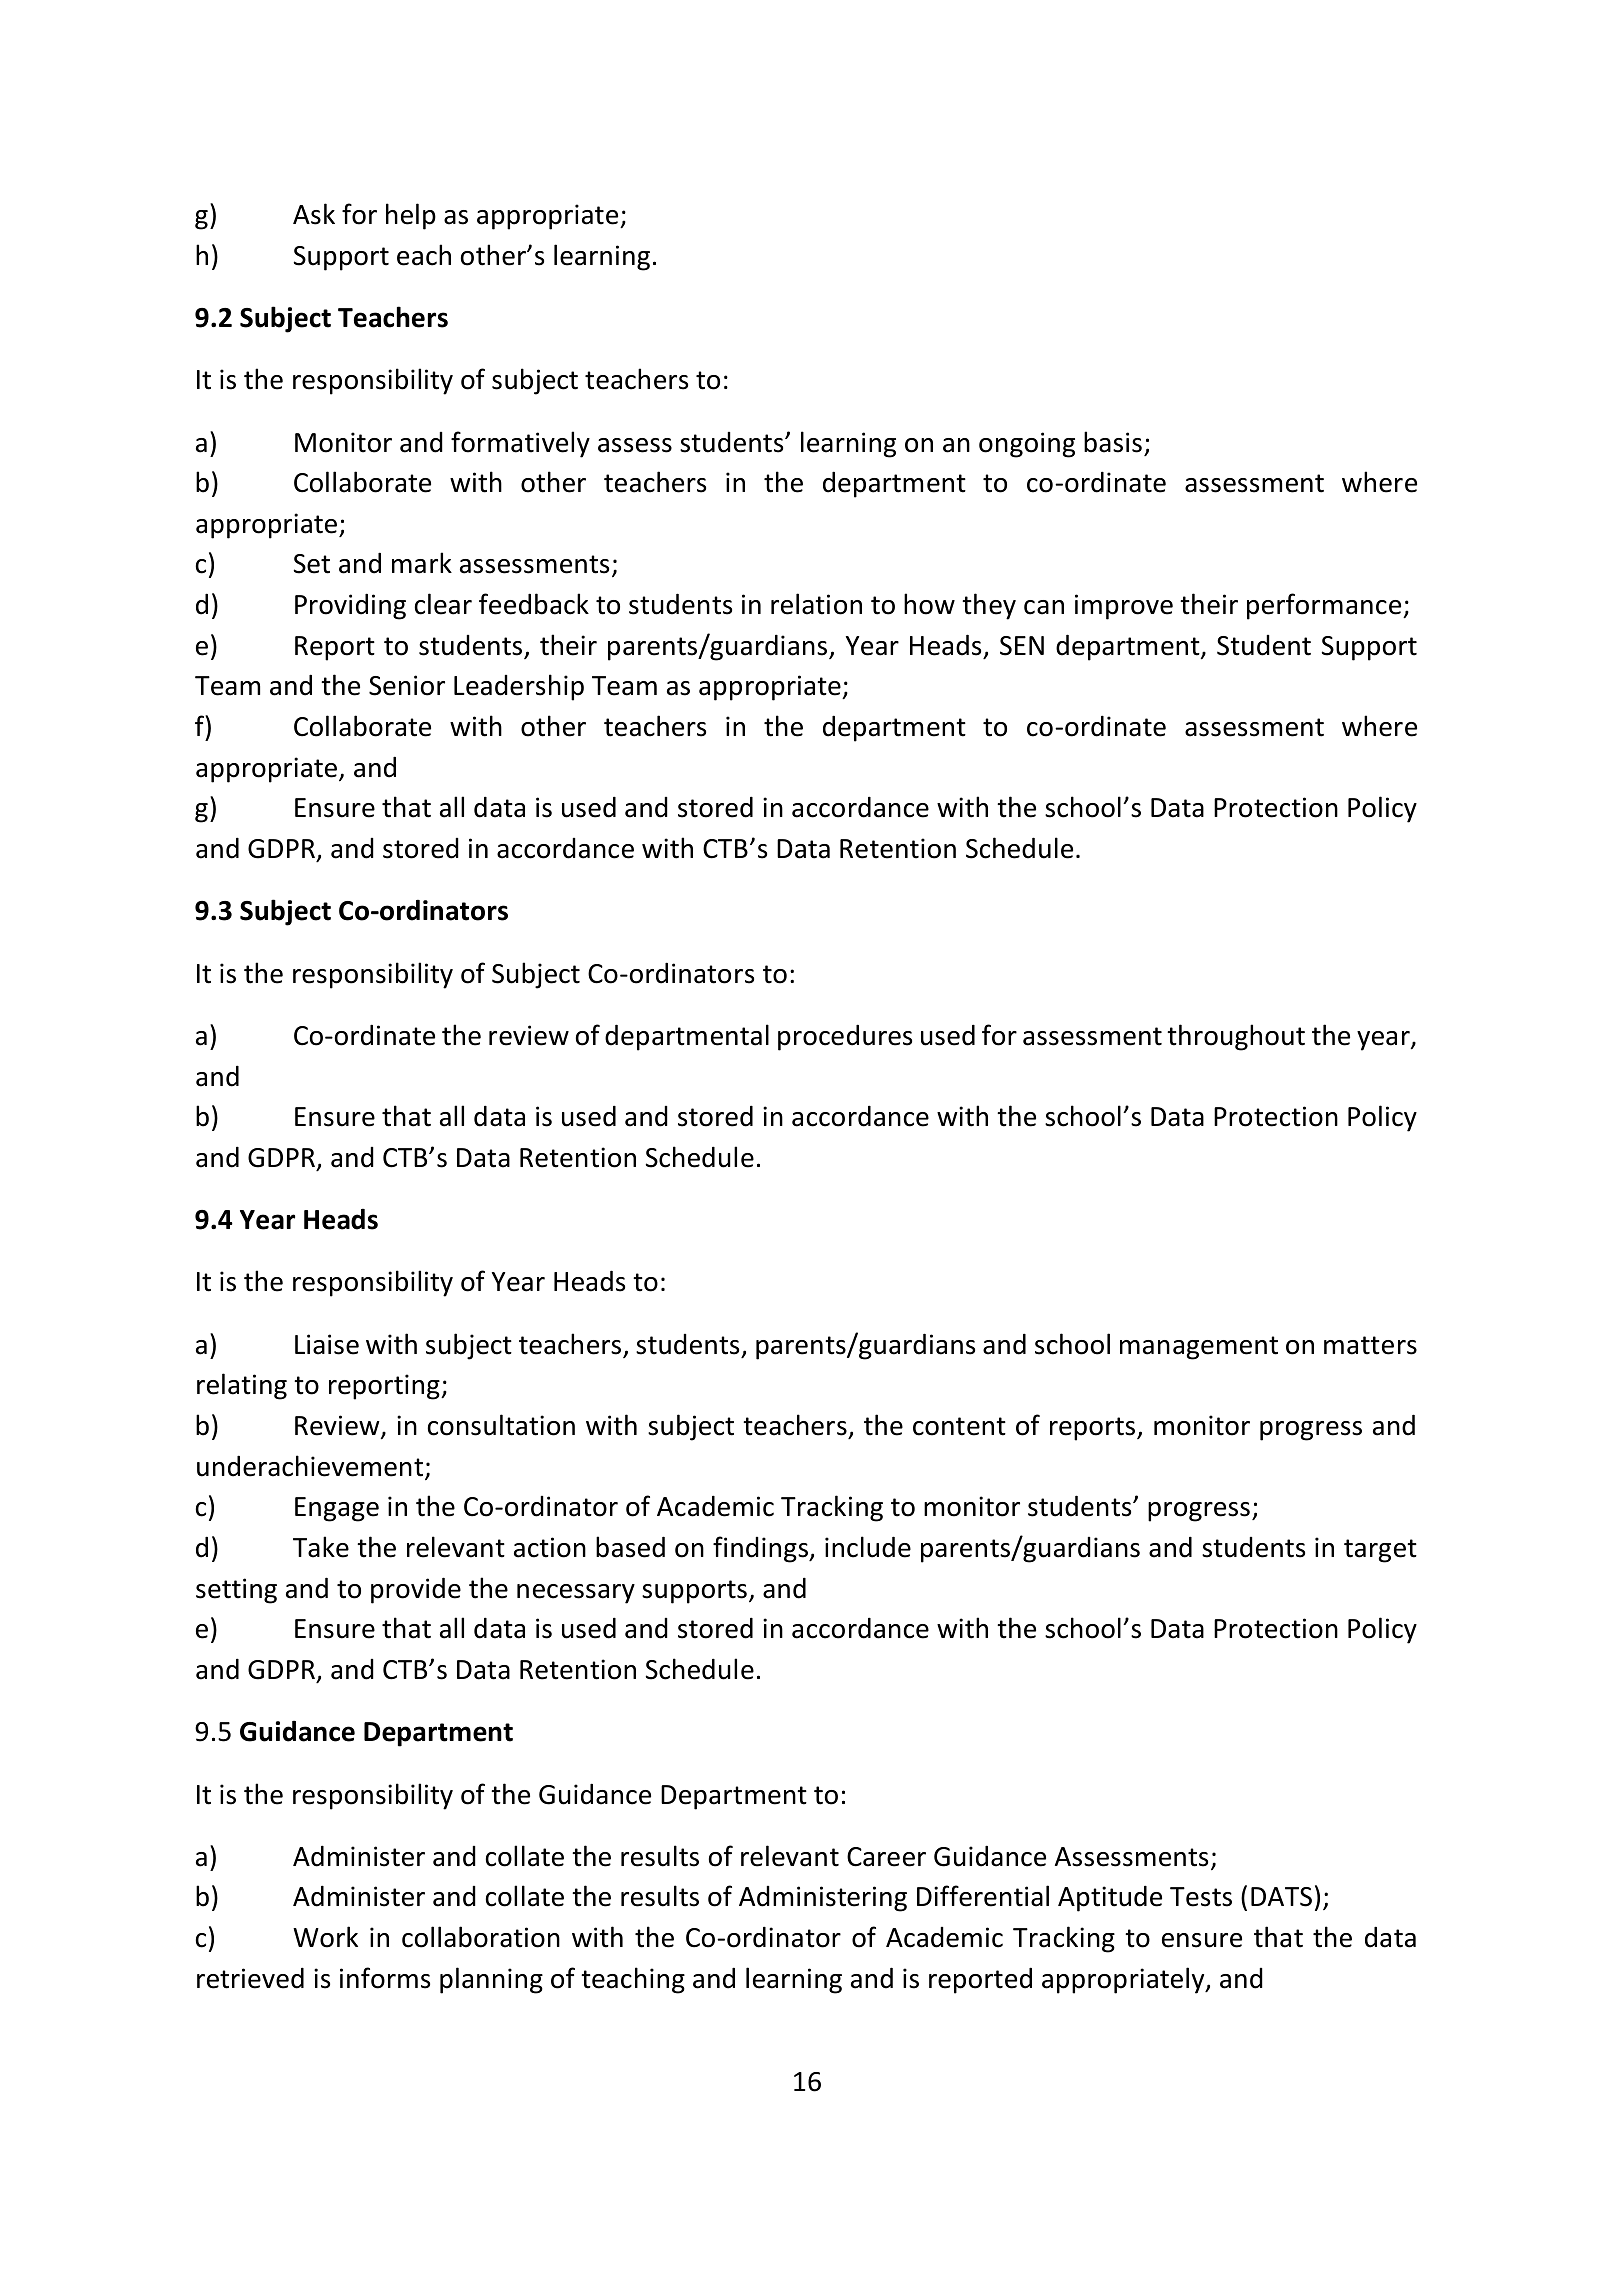  What do you see at coordinates (845, 1037) in the screenshot?
I see `procedures` at bounding box center [845, 1037].
